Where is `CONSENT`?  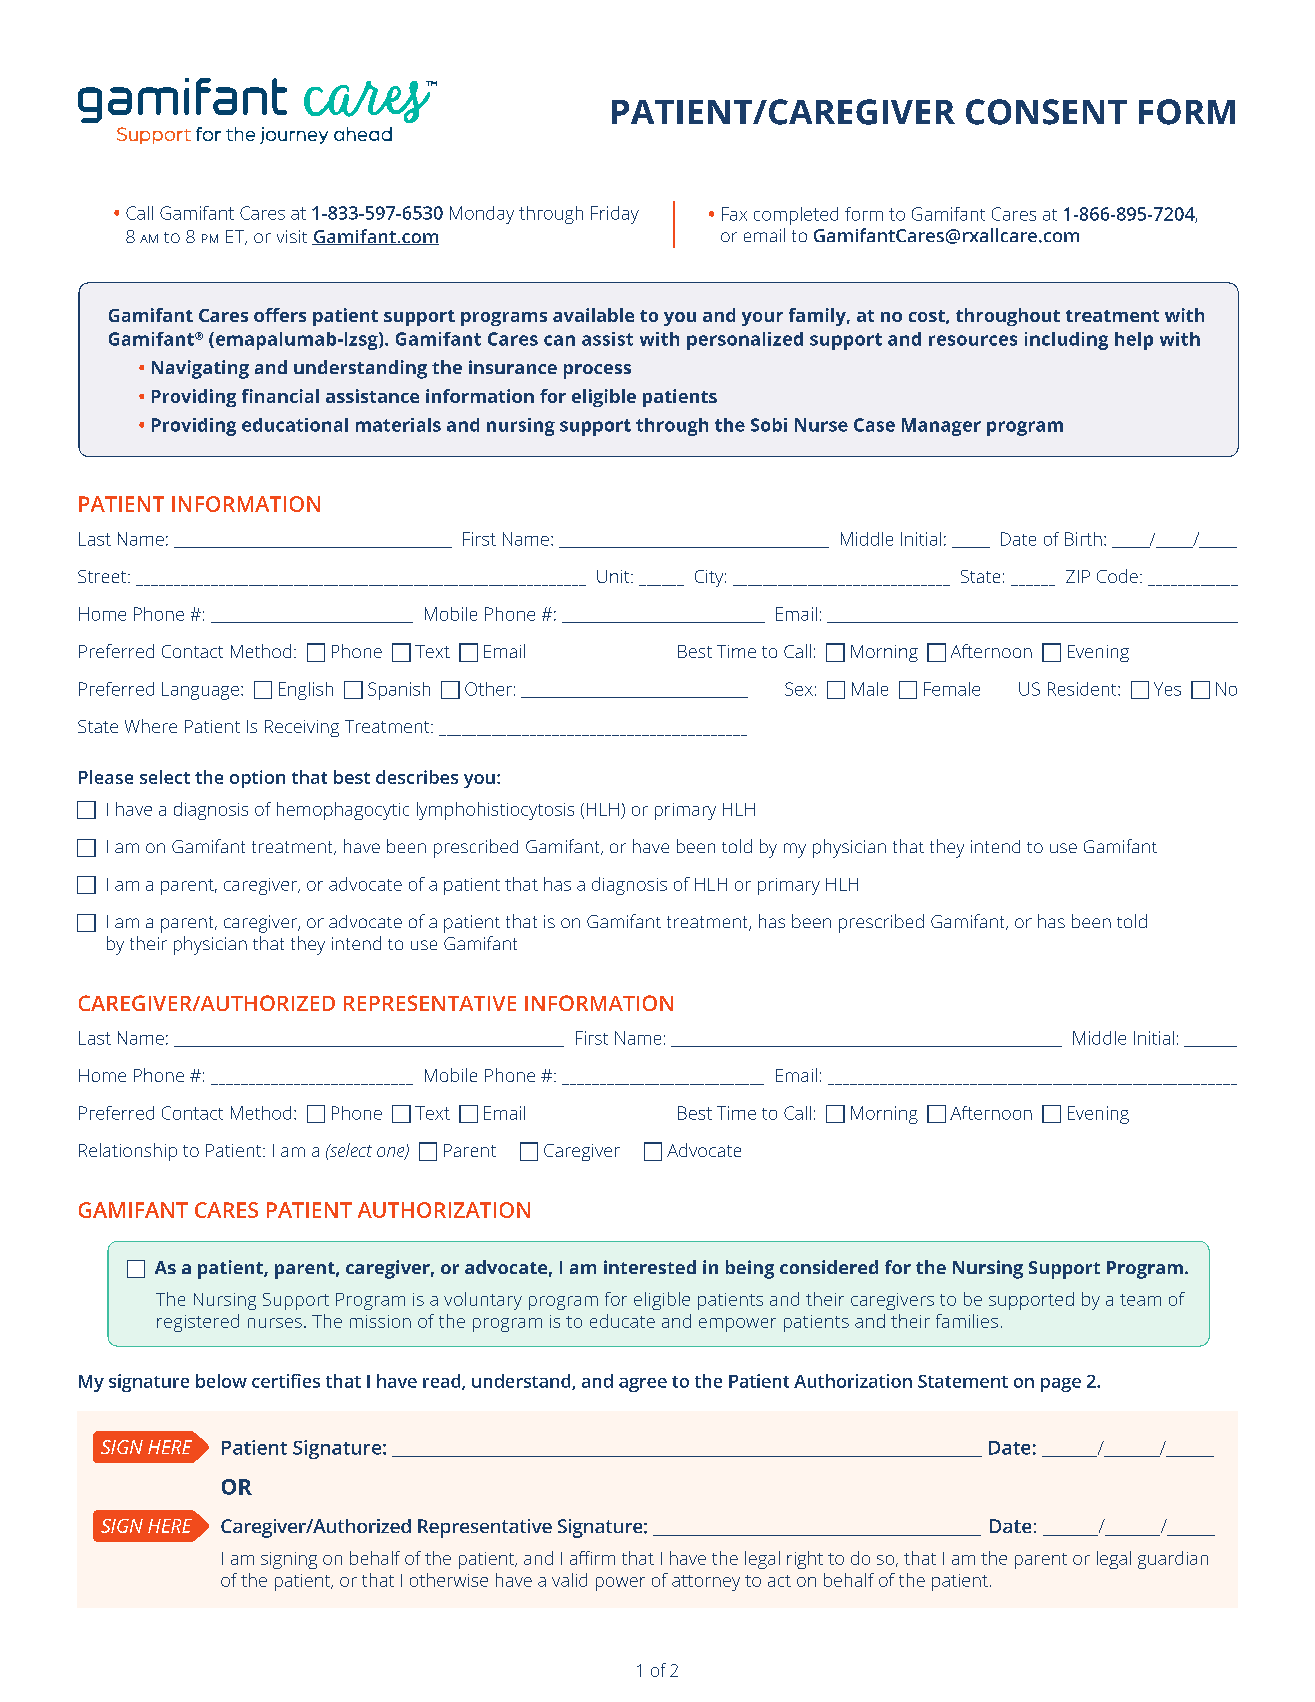 CONSENT is located at coordinates (1046, 112).
